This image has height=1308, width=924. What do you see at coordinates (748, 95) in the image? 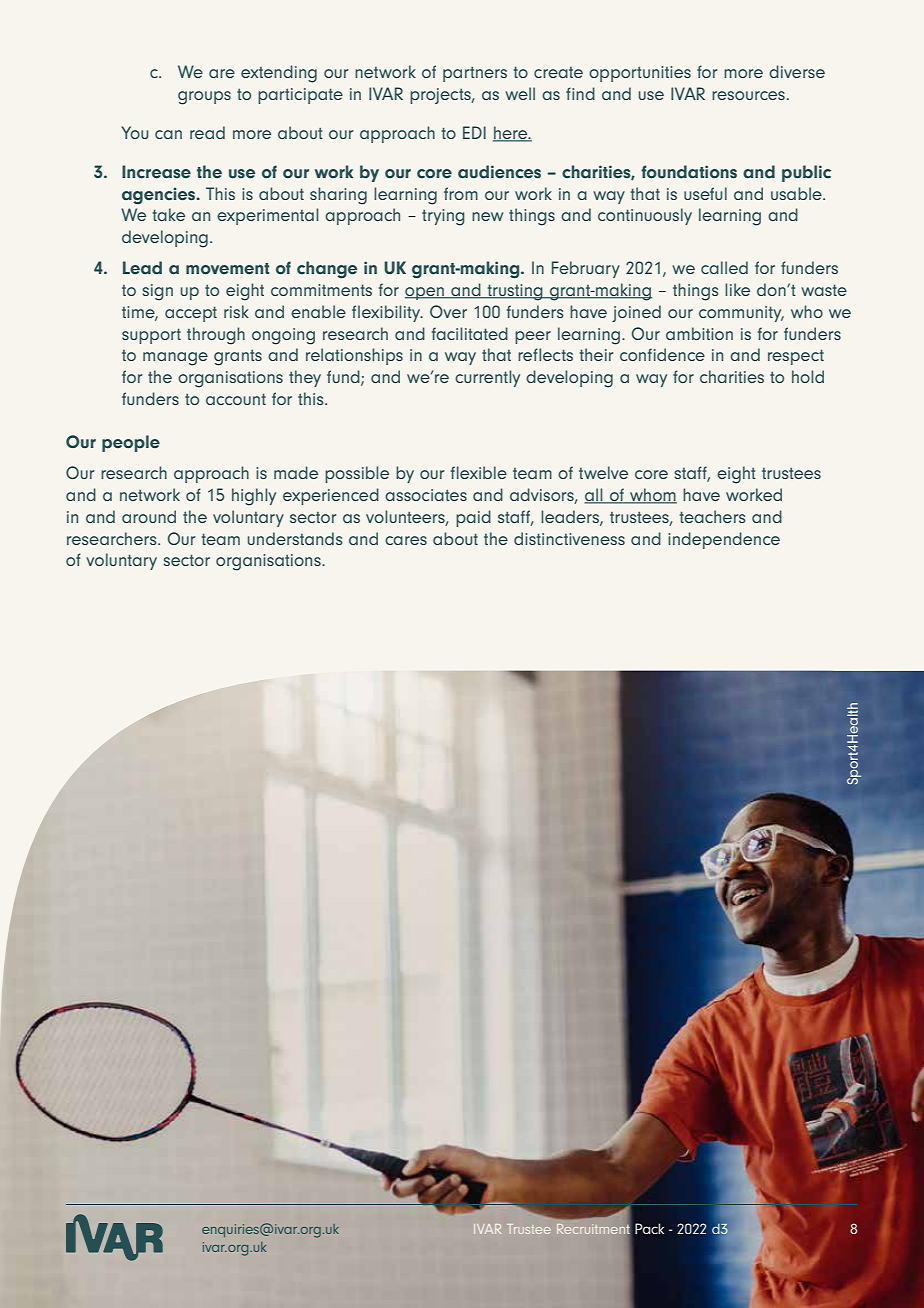
I see `resources` at bounding box center [748, 95].
